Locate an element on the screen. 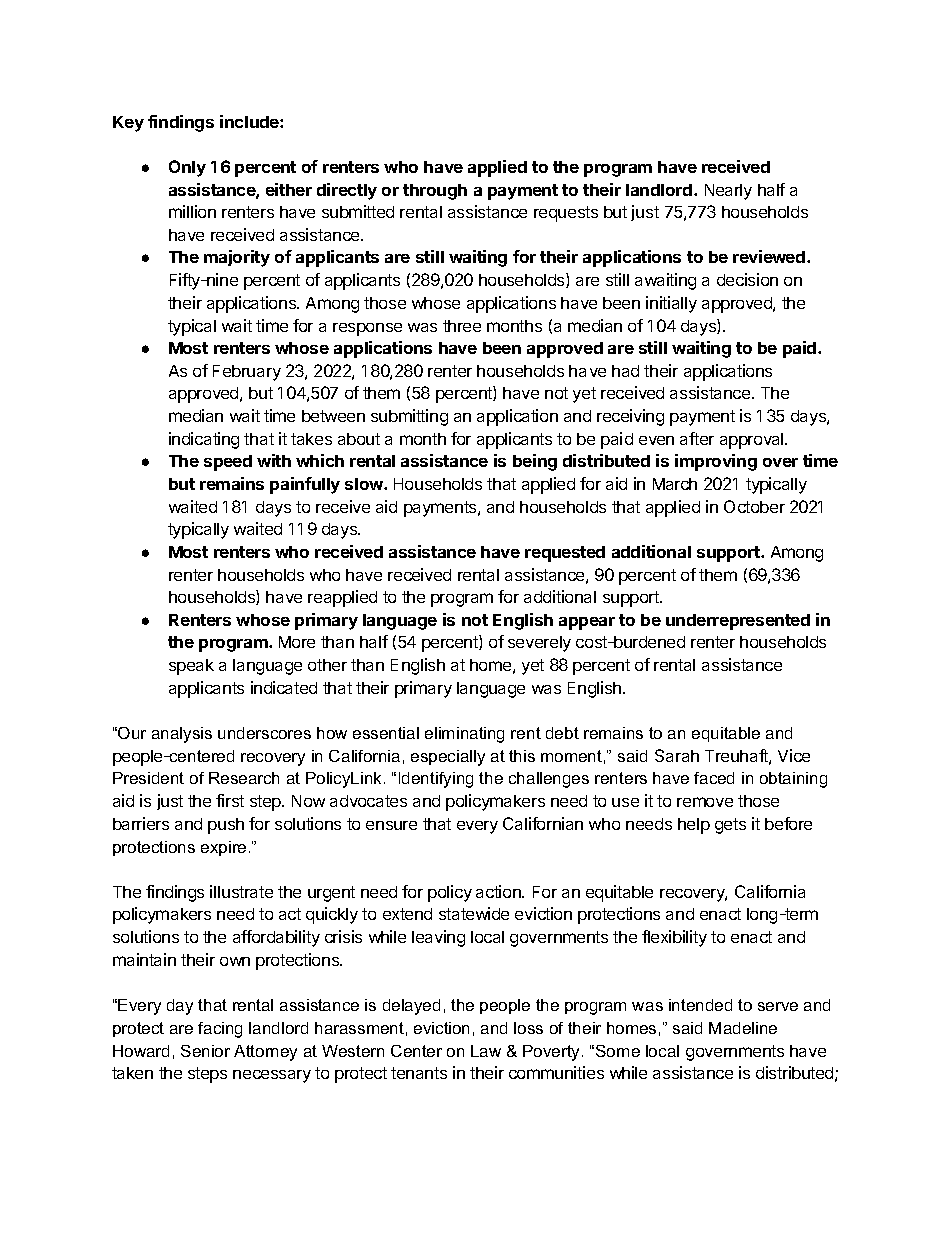 The height and width of the screenshot is (1233, 952). Law is located at coordinates (486, 1051).
